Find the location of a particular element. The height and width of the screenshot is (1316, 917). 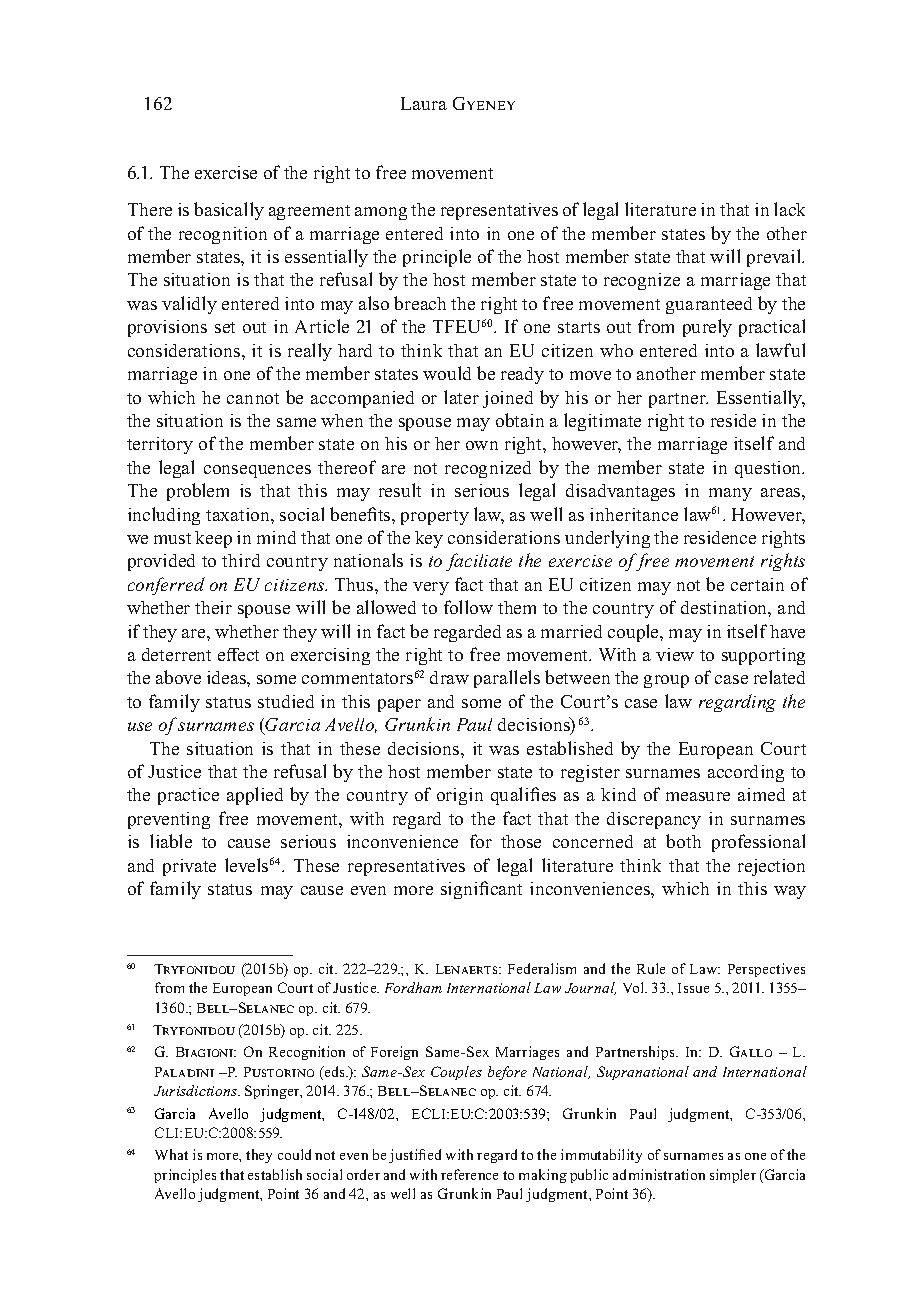

many is located at coordinates (730, 494).
